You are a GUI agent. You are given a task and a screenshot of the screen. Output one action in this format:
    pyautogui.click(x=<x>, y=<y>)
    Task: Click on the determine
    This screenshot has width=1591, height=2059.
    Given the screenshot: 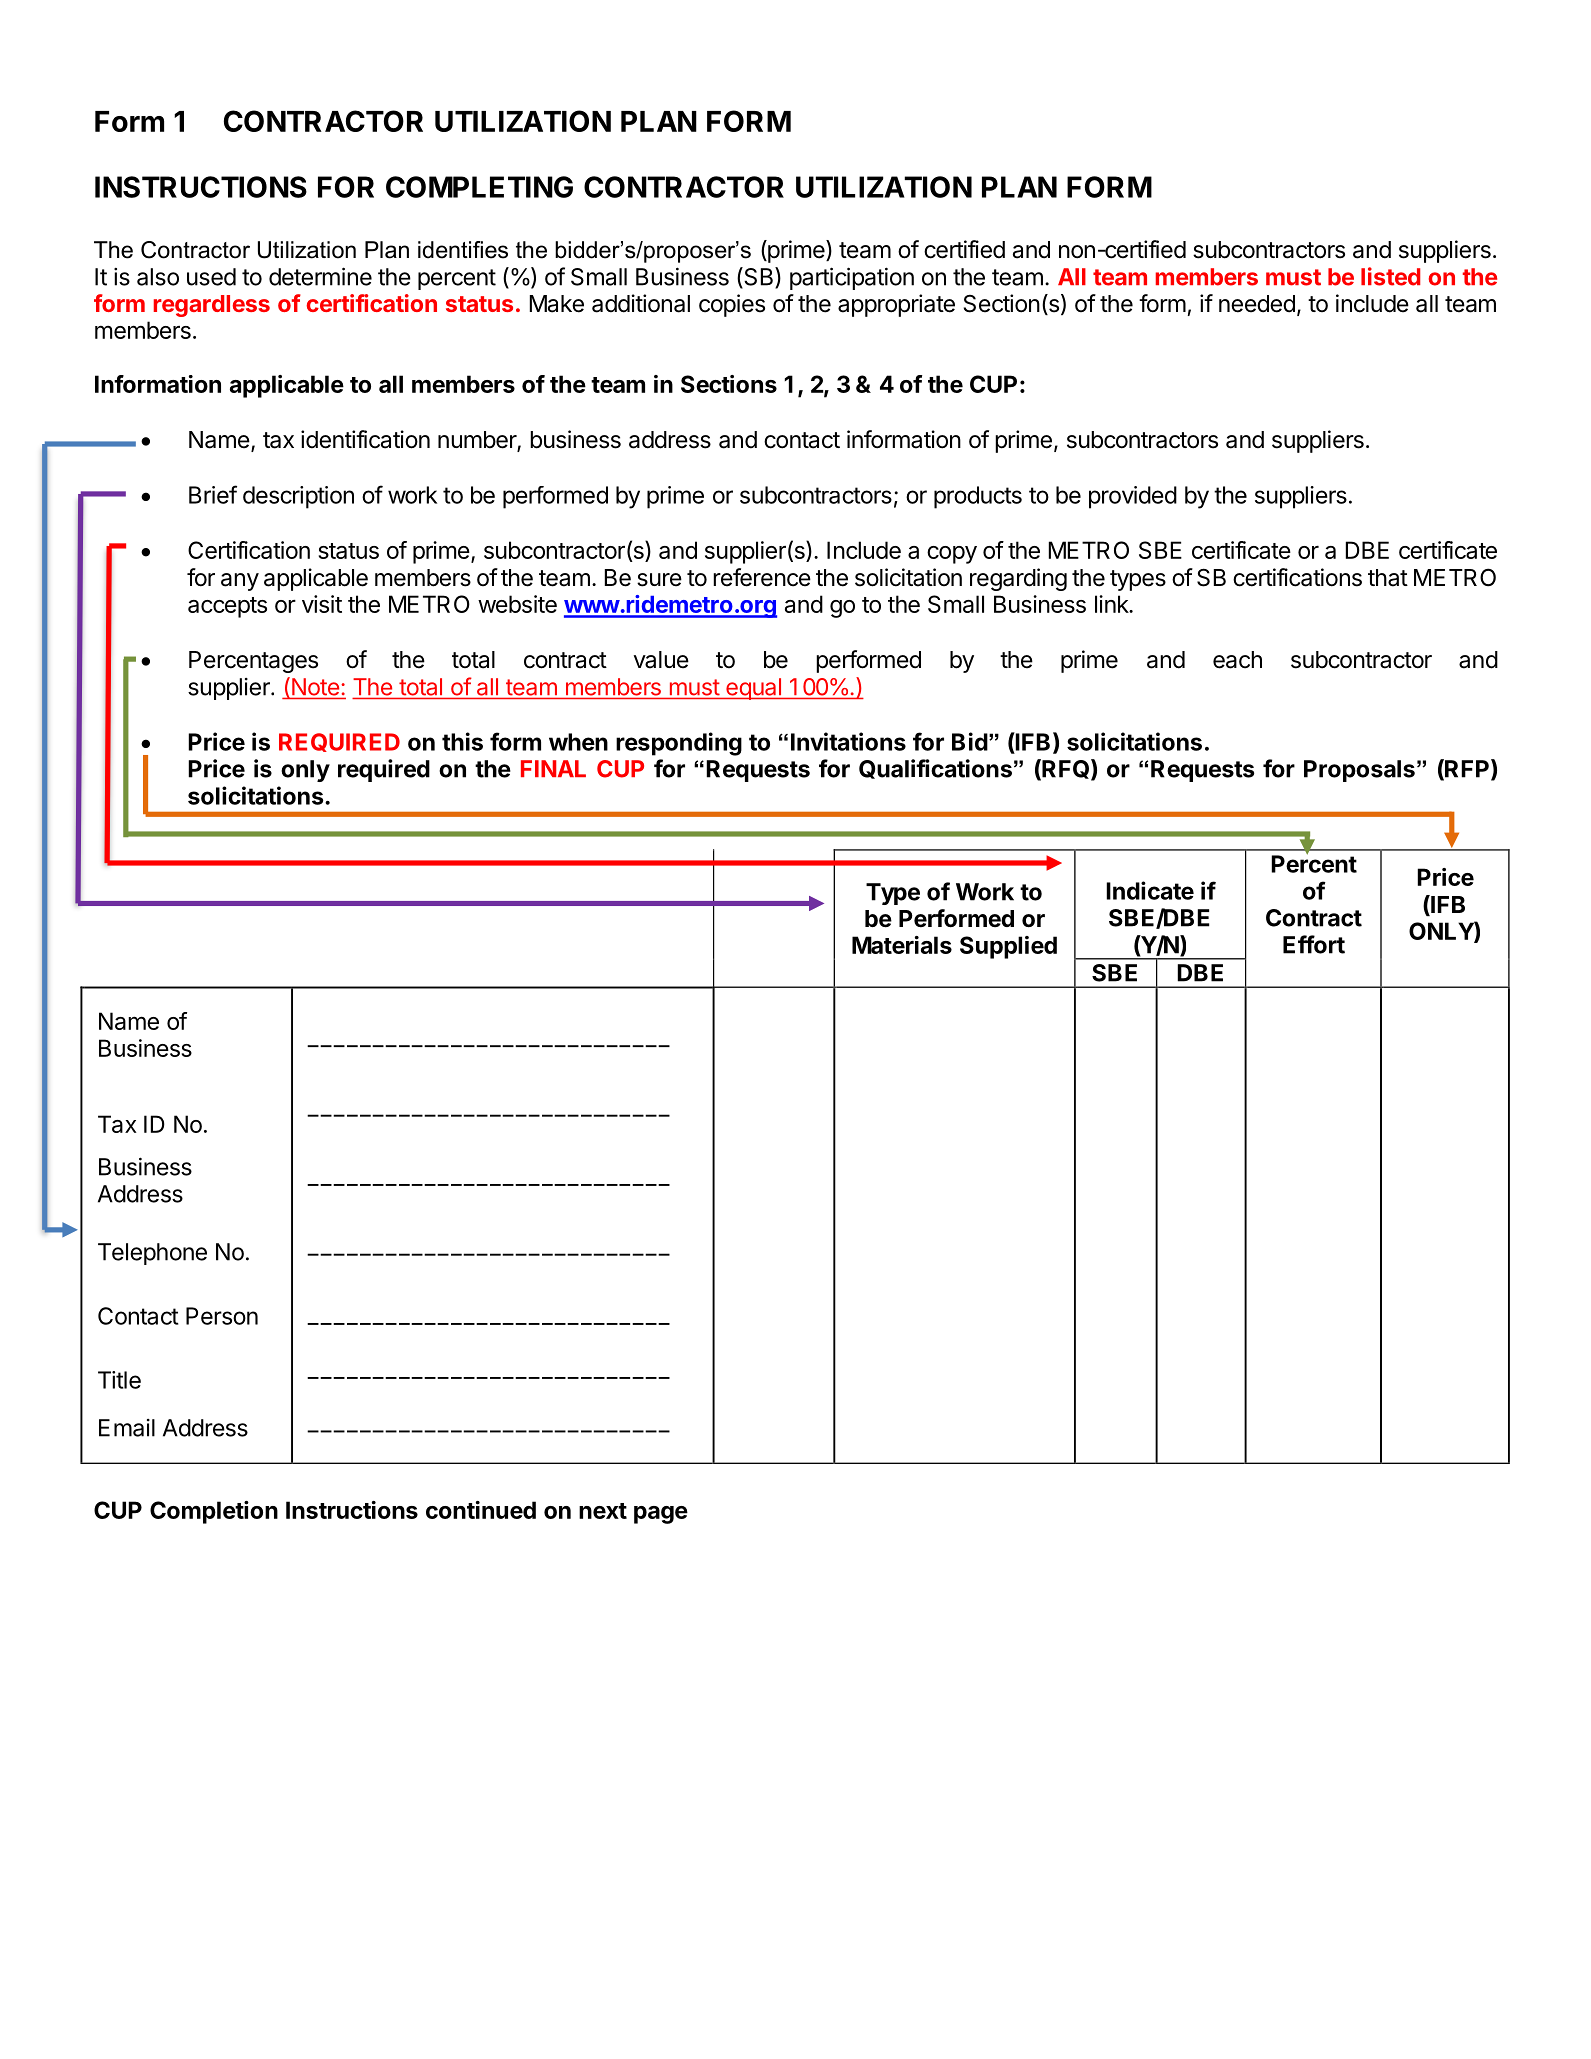 What is the action you would take?
    pyautogui.click(x=320, y=276)
